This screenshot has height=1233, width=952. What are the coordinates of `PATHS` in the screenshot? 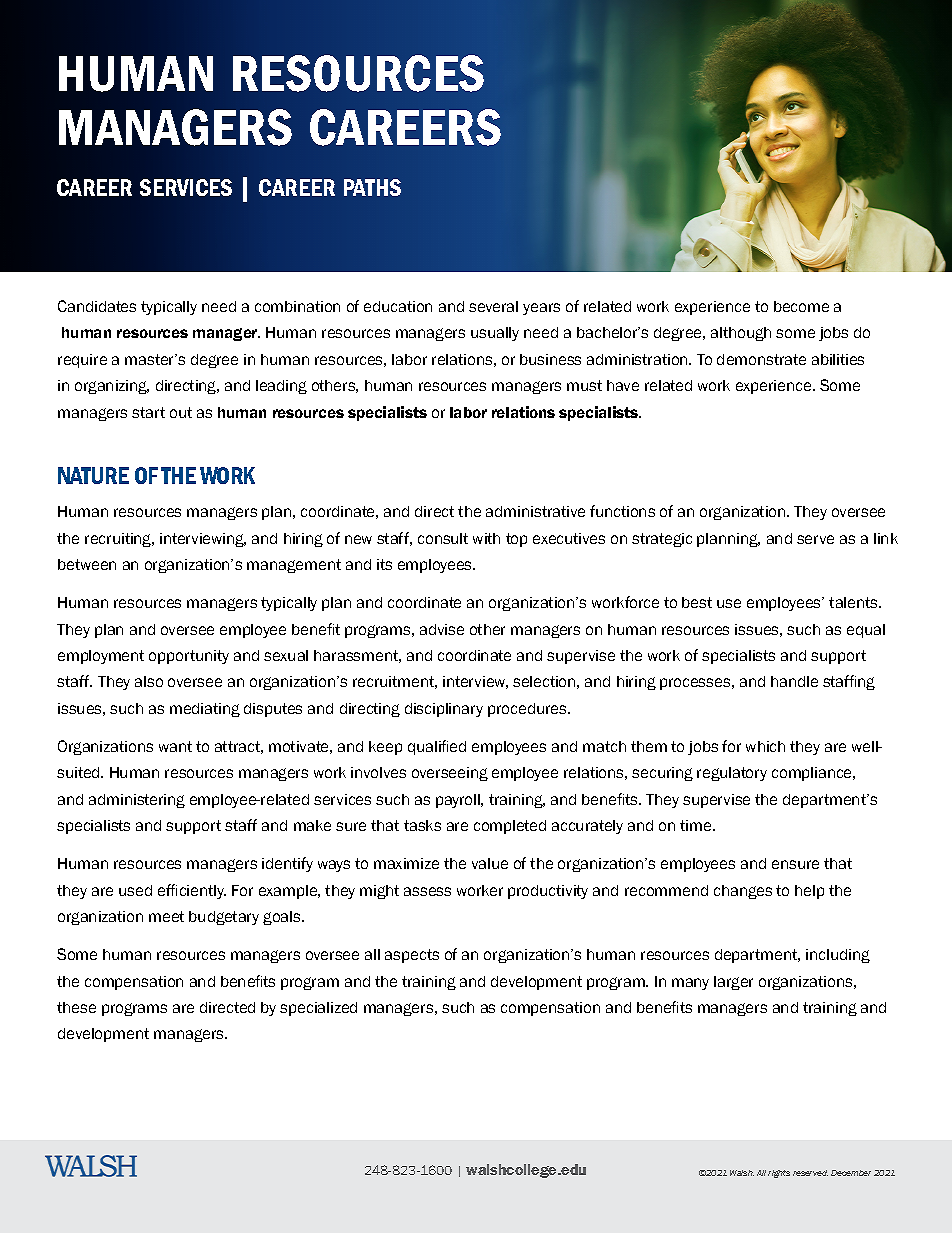 It's located at (372, 187).
